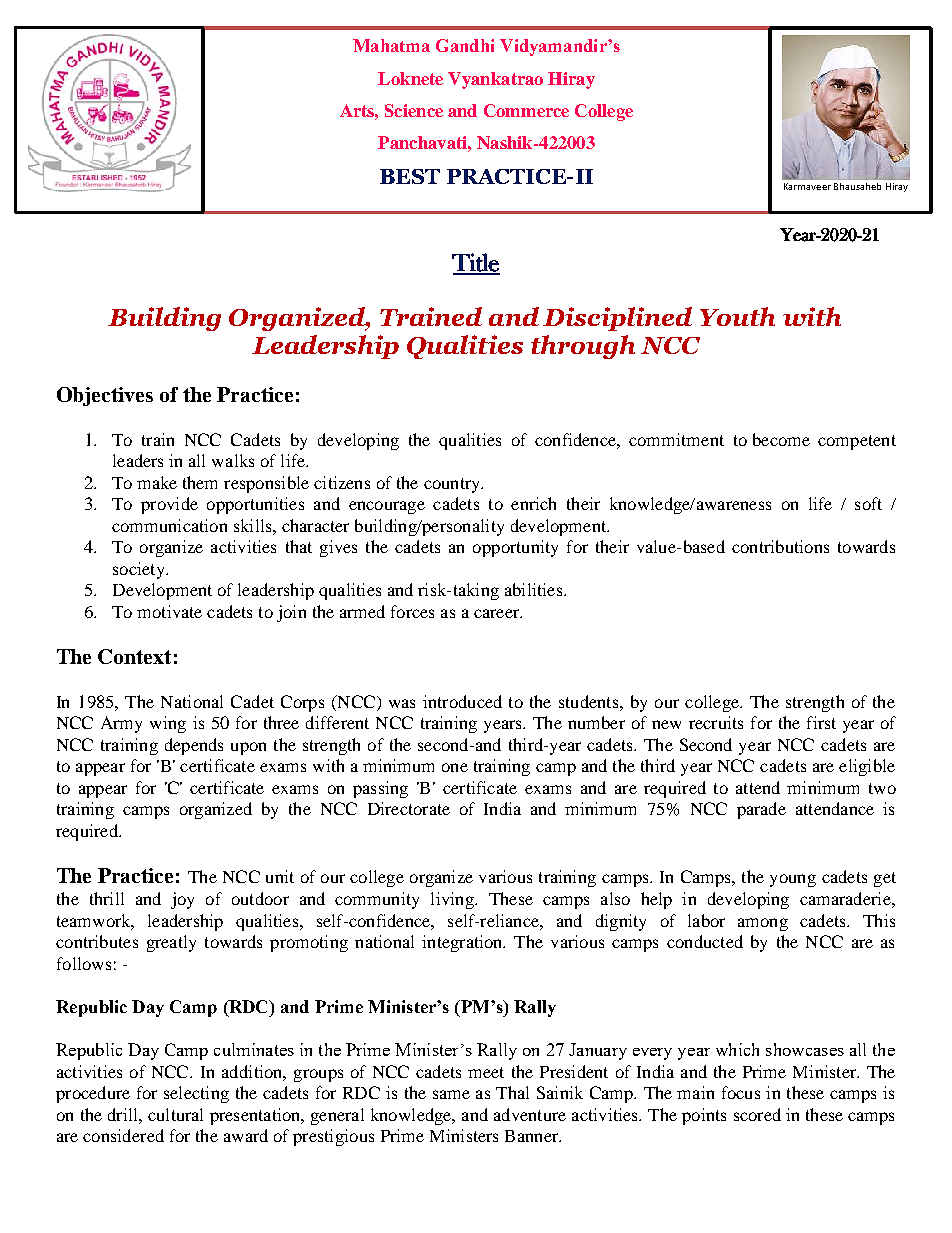 Image resolution: width=952 pixels, height=1233 pixels. Describe the element at coordinates (476, 263) in the page. I see `Title` at that location.
